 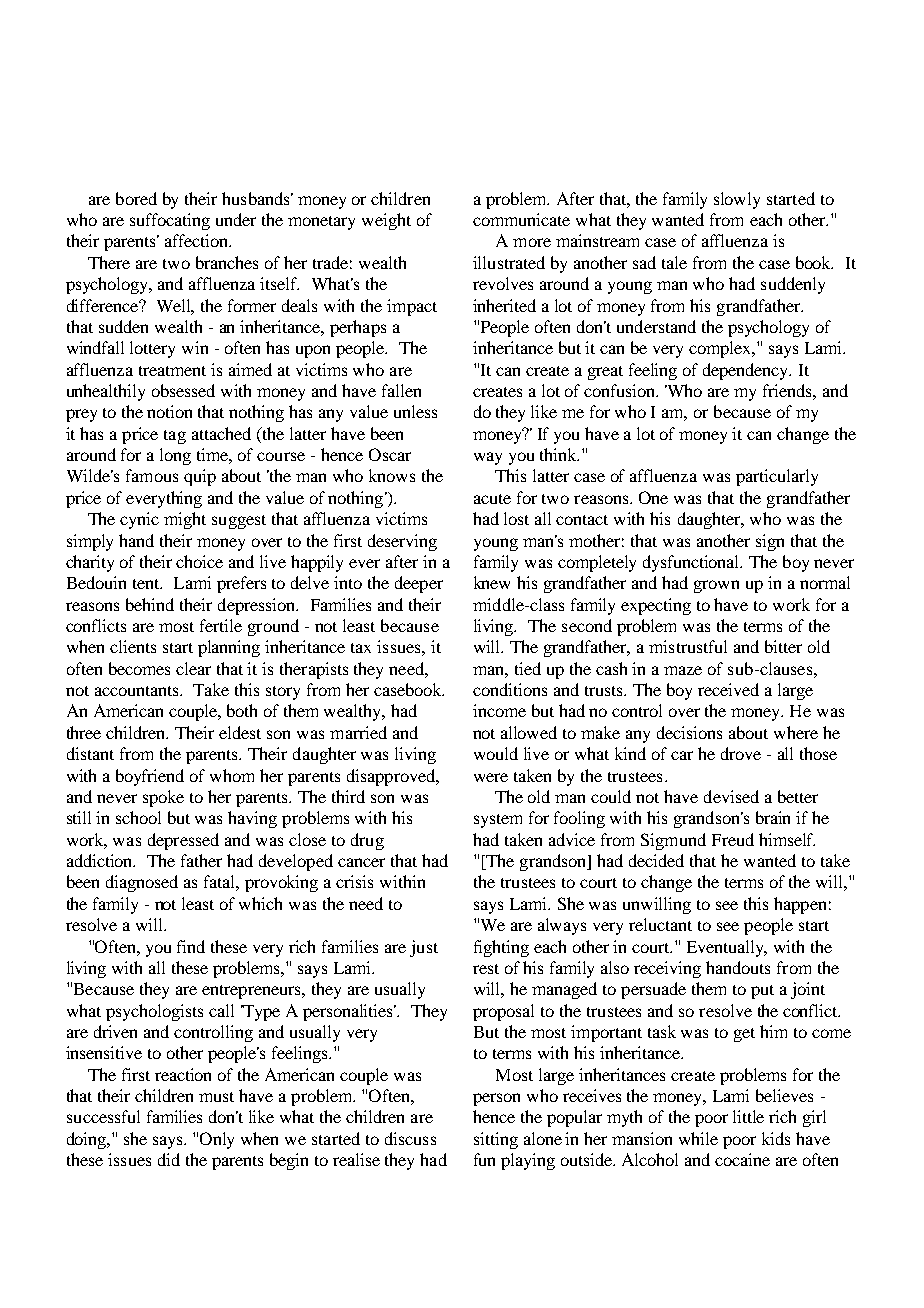 What do you see at coordinates (728, 689) in the image?
I see `received` at bounding box center [728, 689].
